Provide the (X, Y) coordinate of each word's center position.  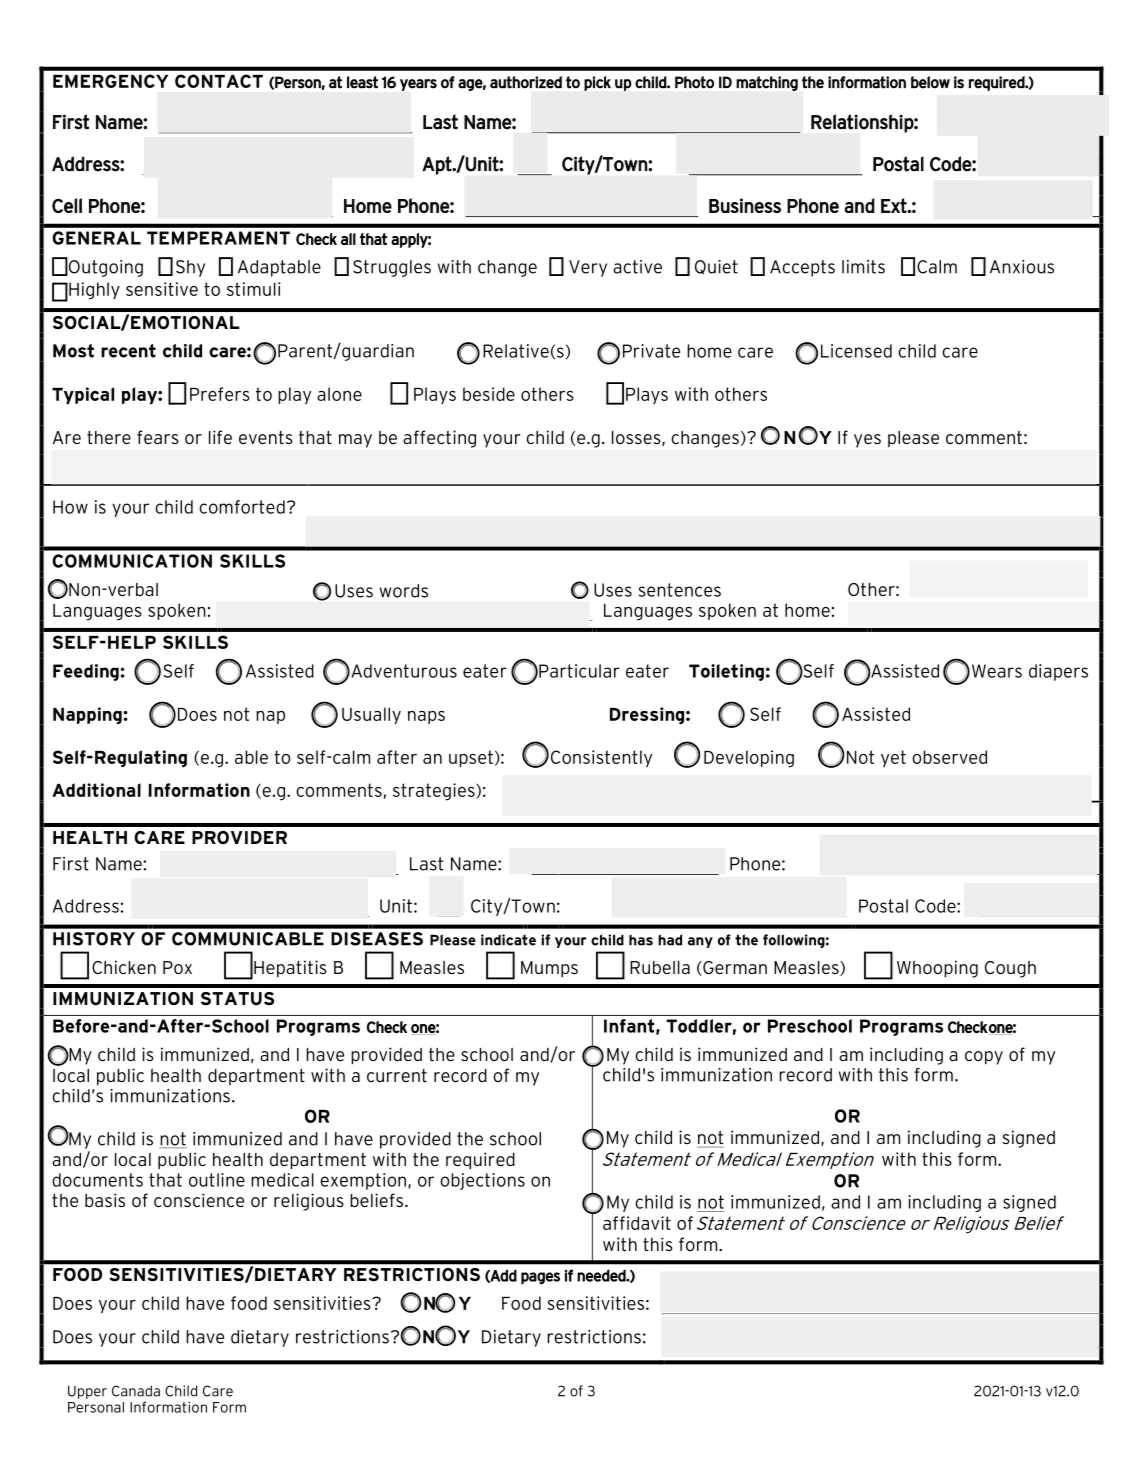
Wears (997, 671)
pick (597, 83)
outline (217, 1180)
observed (949, 757)
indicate (508, 940)
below (930, 82)
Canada (136, 1391)
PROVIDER (239, 837)
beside (489, 394)
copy (984, 1058)
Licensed (856, 351)
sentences (680, 590)
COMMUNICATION (132, 561)
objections (482, 1181)
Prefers (220, 394)
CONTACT (219, 81)
